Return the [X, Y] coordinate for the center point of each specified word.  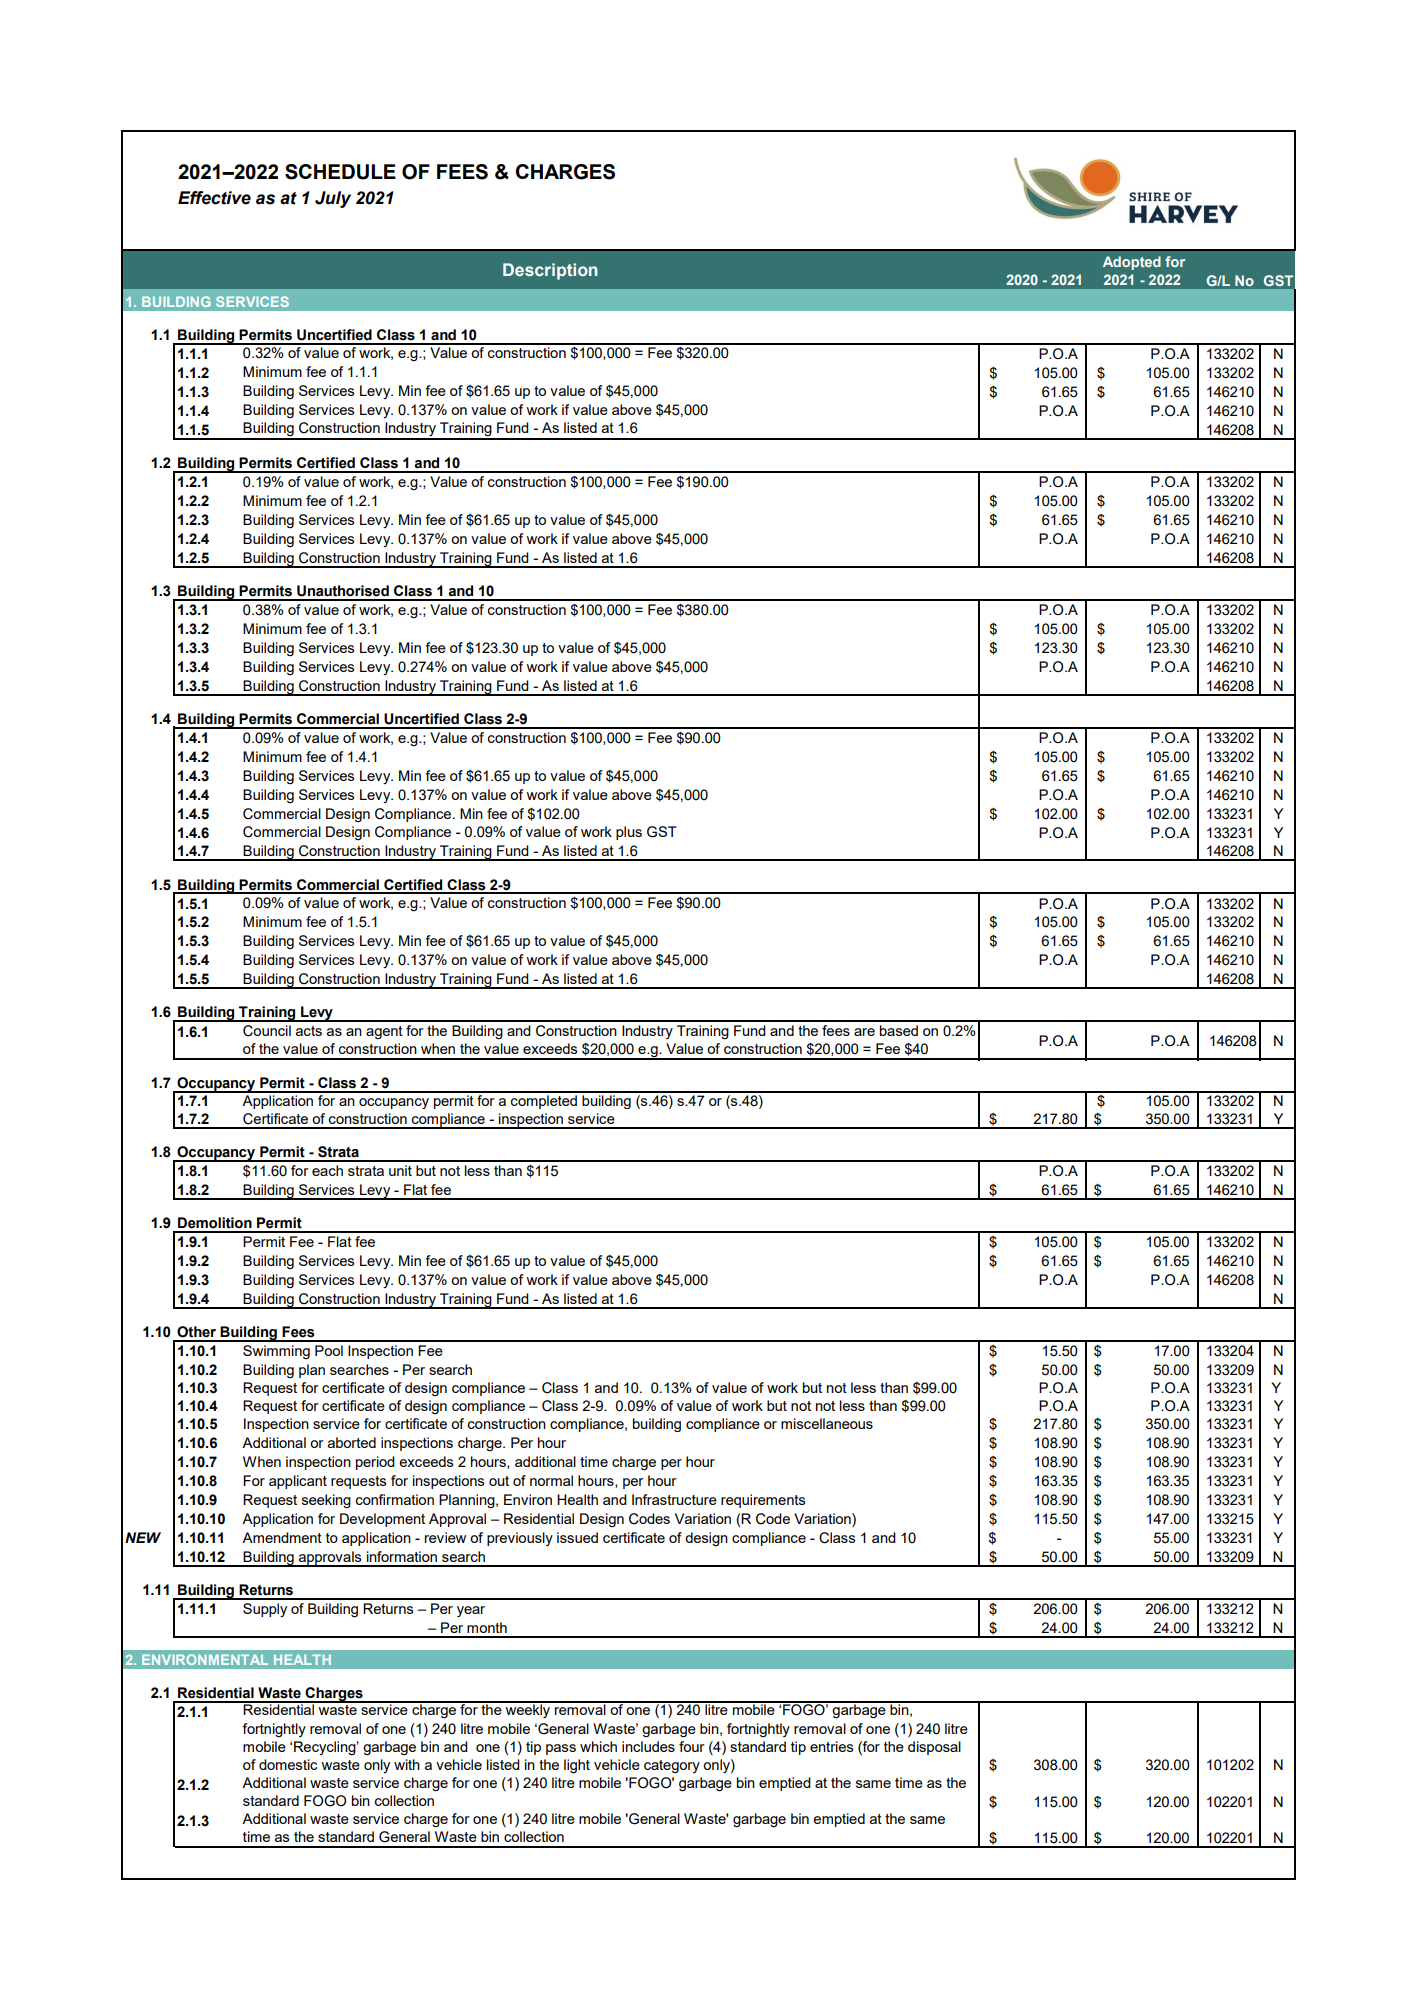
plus [629, 833]
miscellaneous [827, 1423]
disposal [934, 1748]
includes [648, 1746]
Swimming [276, 1352]
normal [551, 1480]
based [899, 1030]
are [864, 1032]
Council [267, 1031]
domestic [288, 1764]
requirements [763, 1501]
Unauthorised [343, 591]
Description [550, 271]
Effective [214, 198]
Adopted [1132, 263]
